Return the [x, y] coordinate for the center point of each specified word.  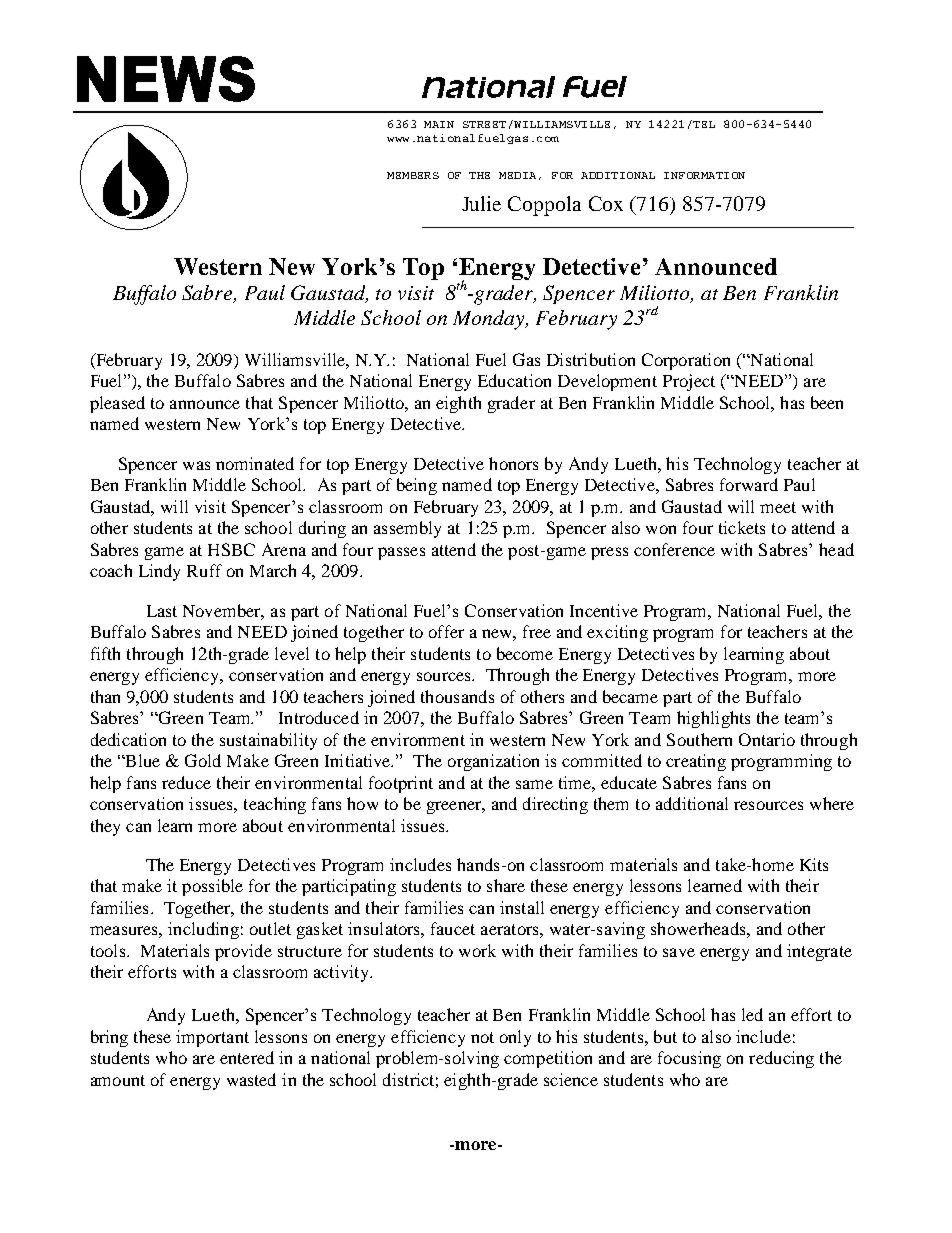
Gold [203, 760]
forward [749, 484]
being [417, 486]
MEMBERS [413, 175]
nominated [255, 463]
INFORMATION [704, 175]
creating [696, 762]
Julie [481, 203]
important [212, 1038]
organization [493, 762]
